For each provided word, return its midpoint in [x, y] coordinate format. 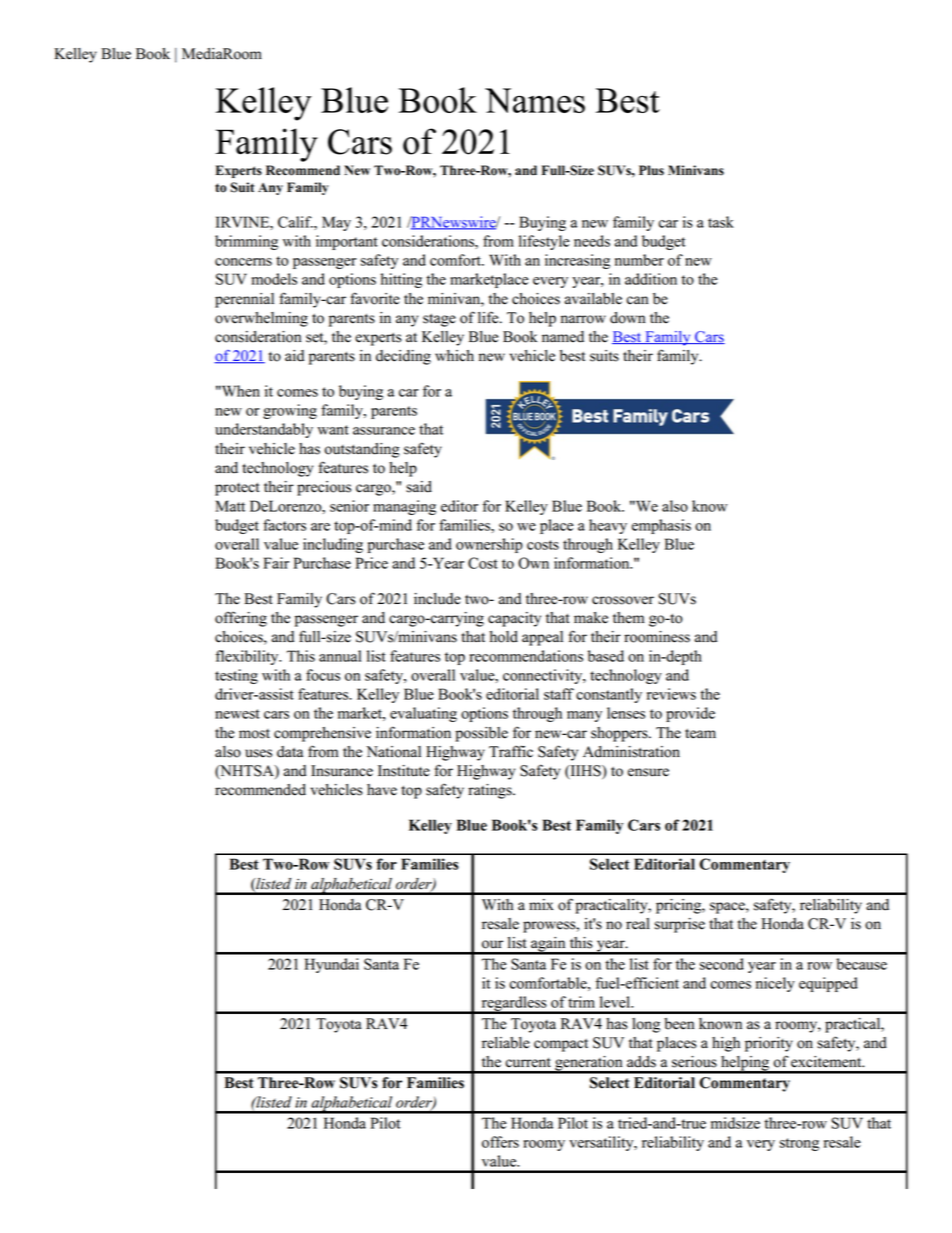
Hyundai [331, 965]
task [721, 222]
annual [340, 656]
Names [535, 100]
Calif [295, 222]
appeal [542, 638]
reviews [671, 694]
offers [500, 1142]
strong [799, 1144]
